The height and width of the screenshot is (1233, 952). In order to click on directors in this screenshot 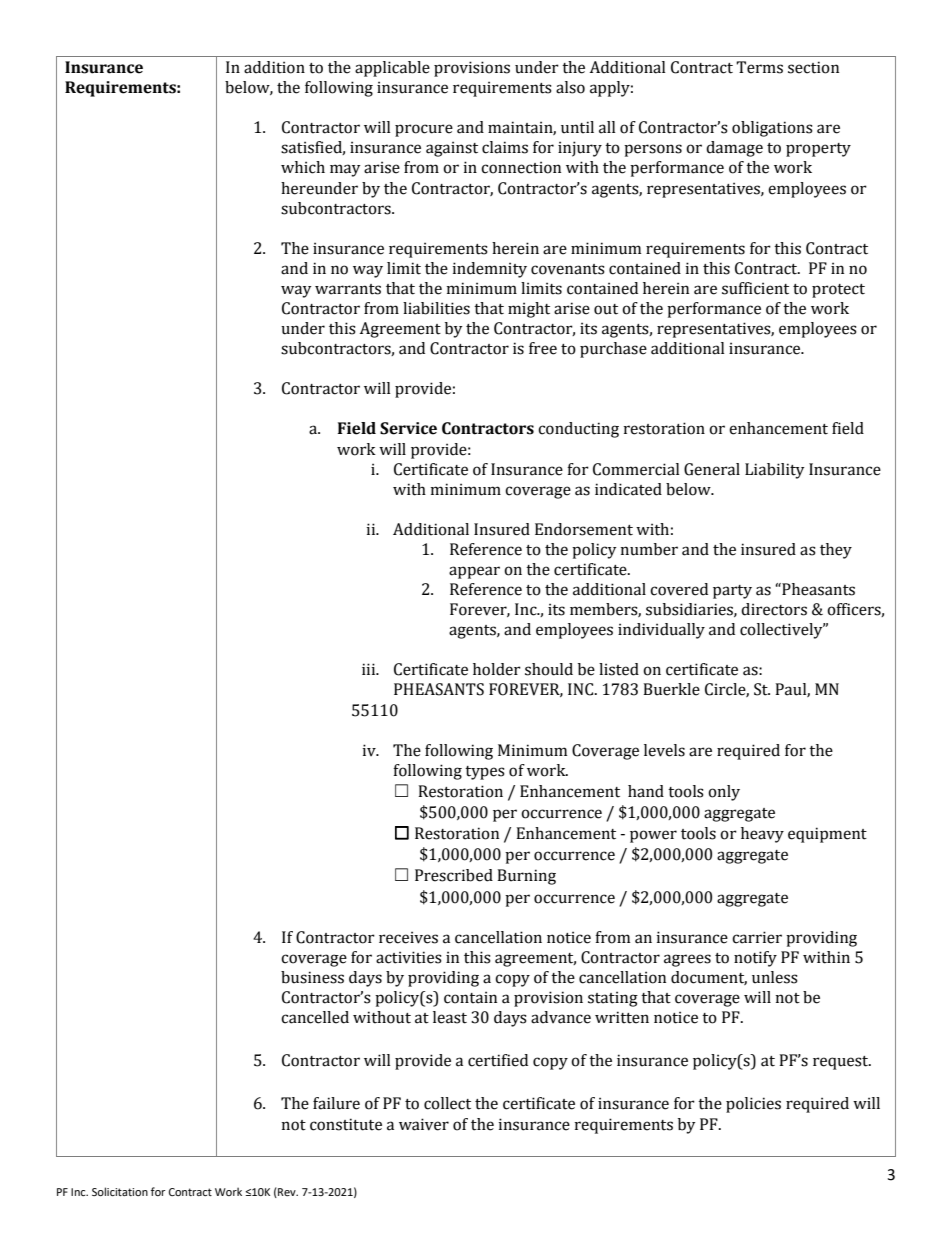, I will do `click(774, 609)`.
